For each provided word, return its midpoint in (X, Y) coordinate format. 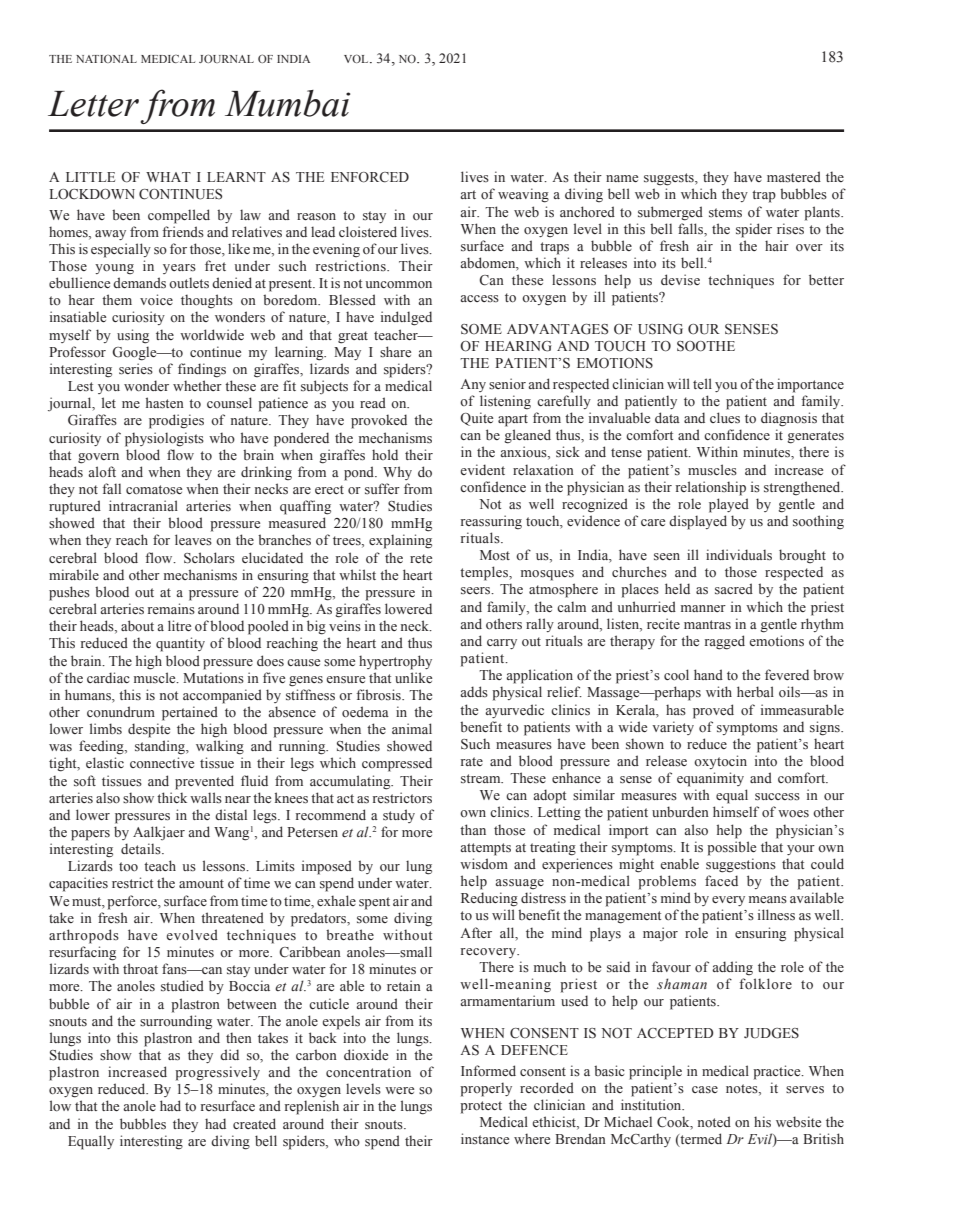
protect (481, 1107)
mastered (794, 176)
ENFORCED (370, 177)
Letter (93, 104)
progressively (217, 1073)
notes (743, 1089)
